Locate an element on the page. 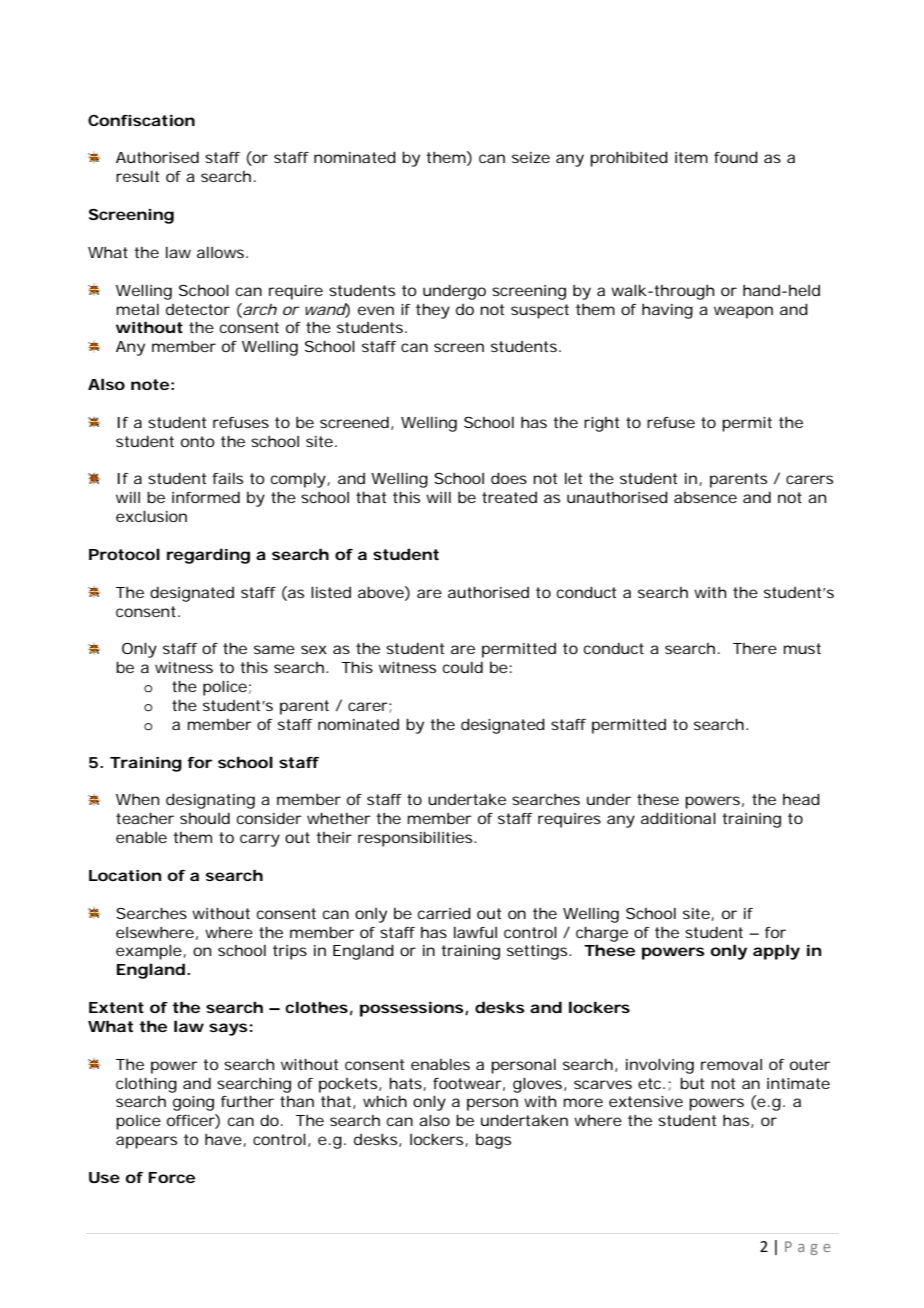 Image resolution: width=924 pixels, height=1308 pixels. responsibilities is located at coordinates (417, 839).
